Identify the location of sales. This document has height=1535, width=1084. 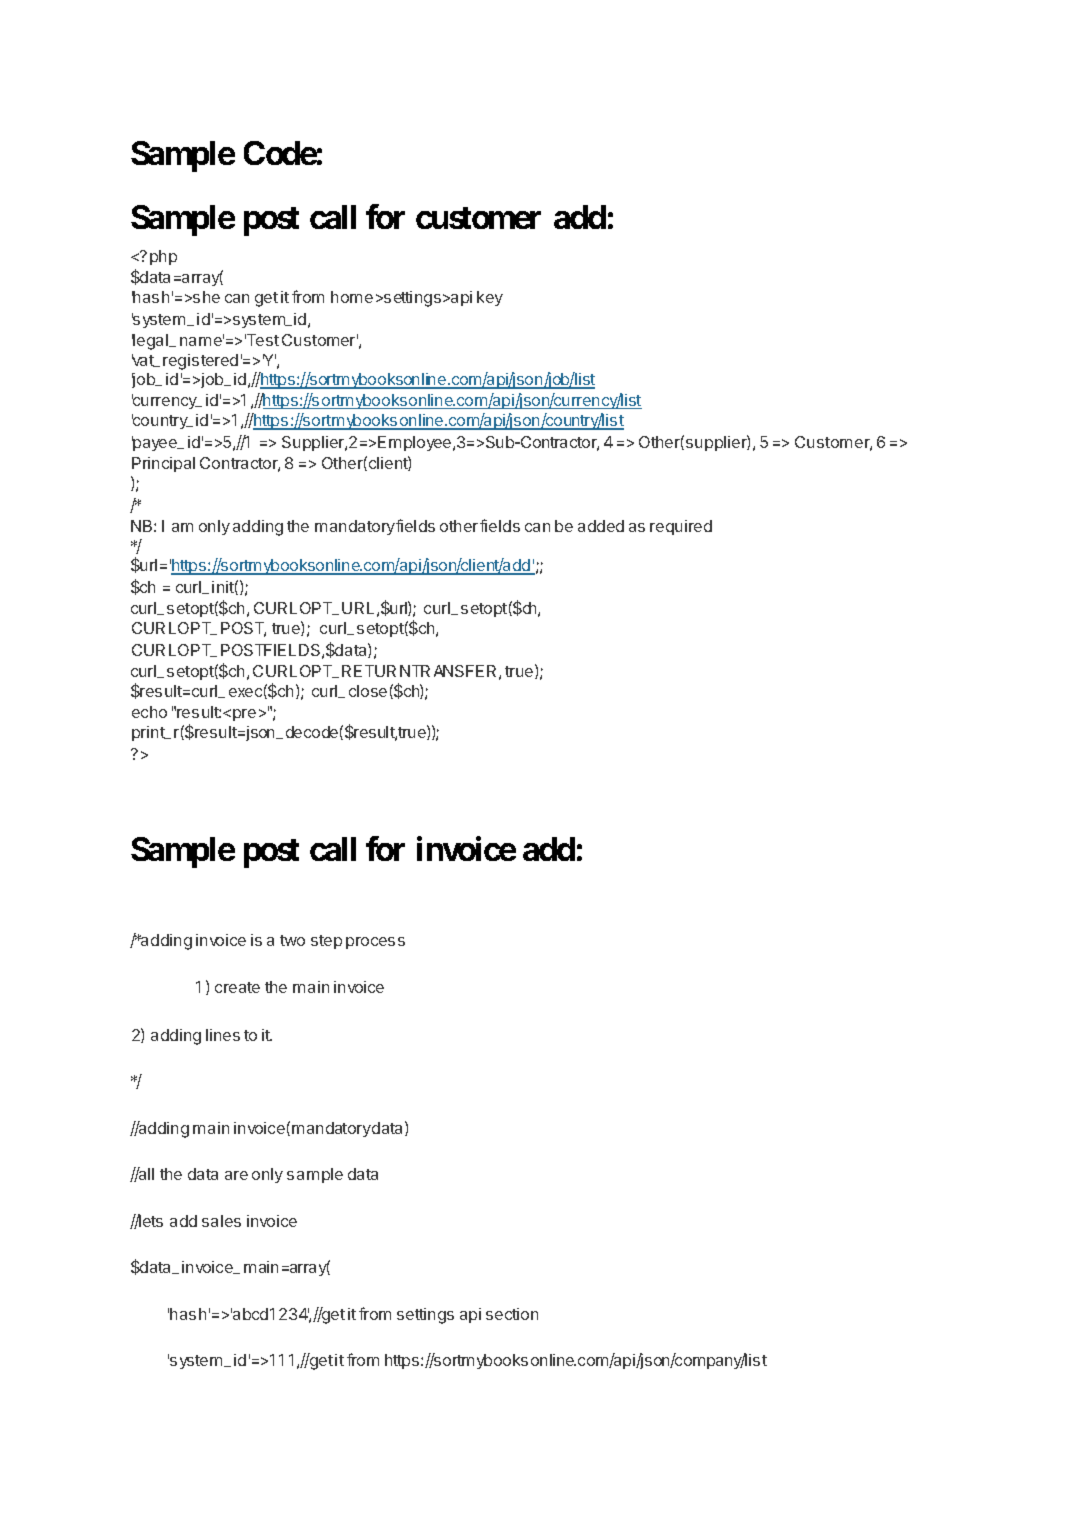
(221, 1221).
